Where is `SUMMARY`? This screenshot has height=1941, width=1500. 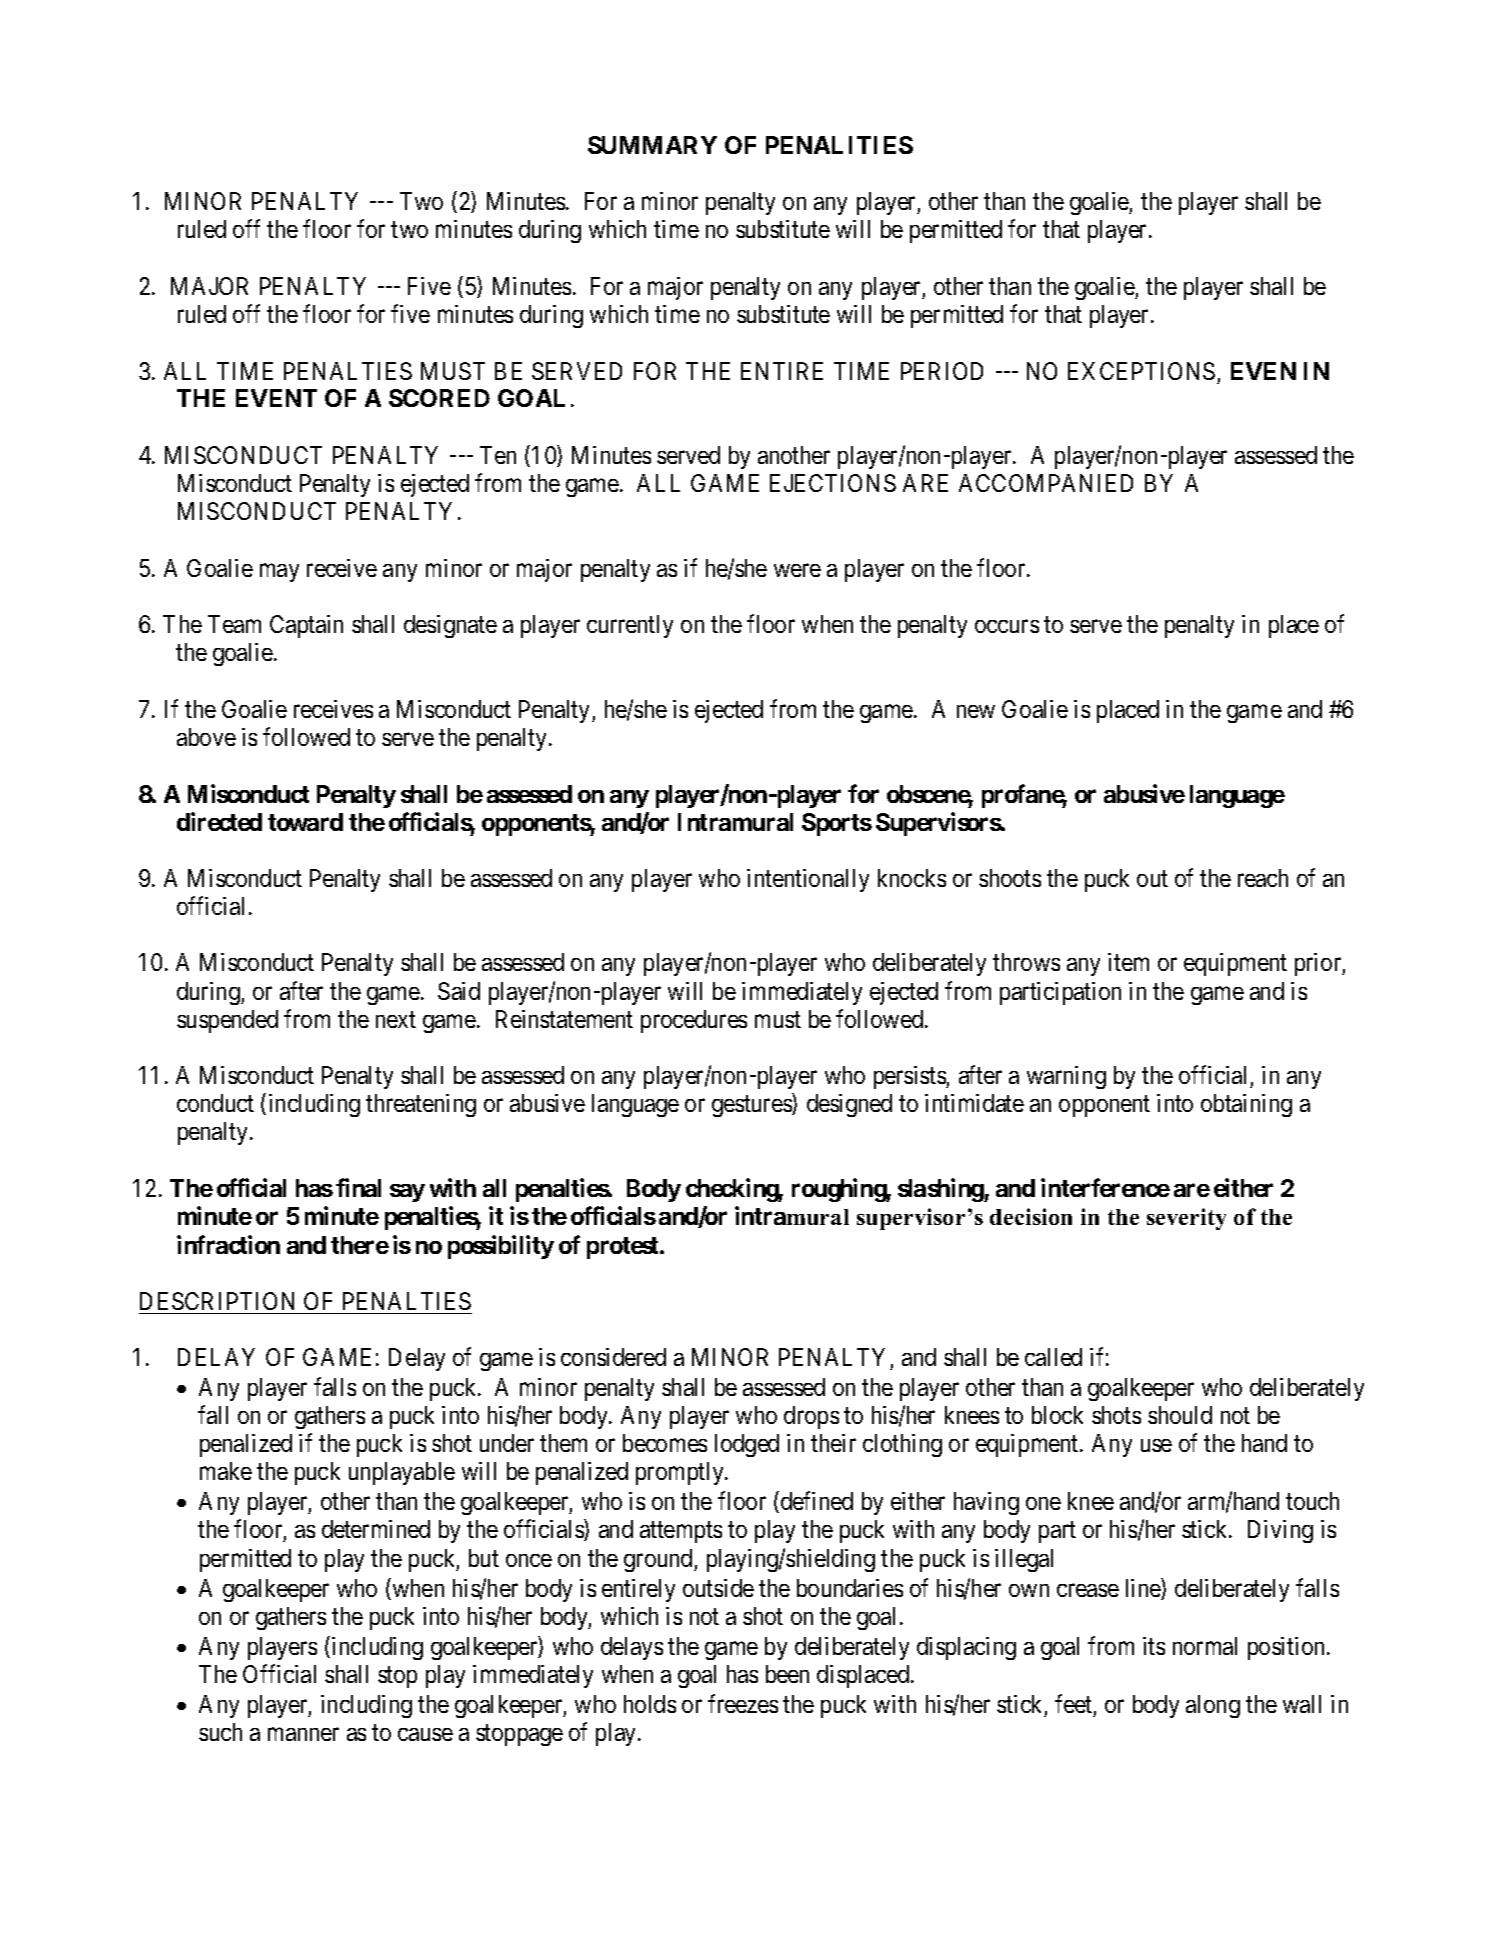 SUMMARY is located at coordinates (652, 145).
